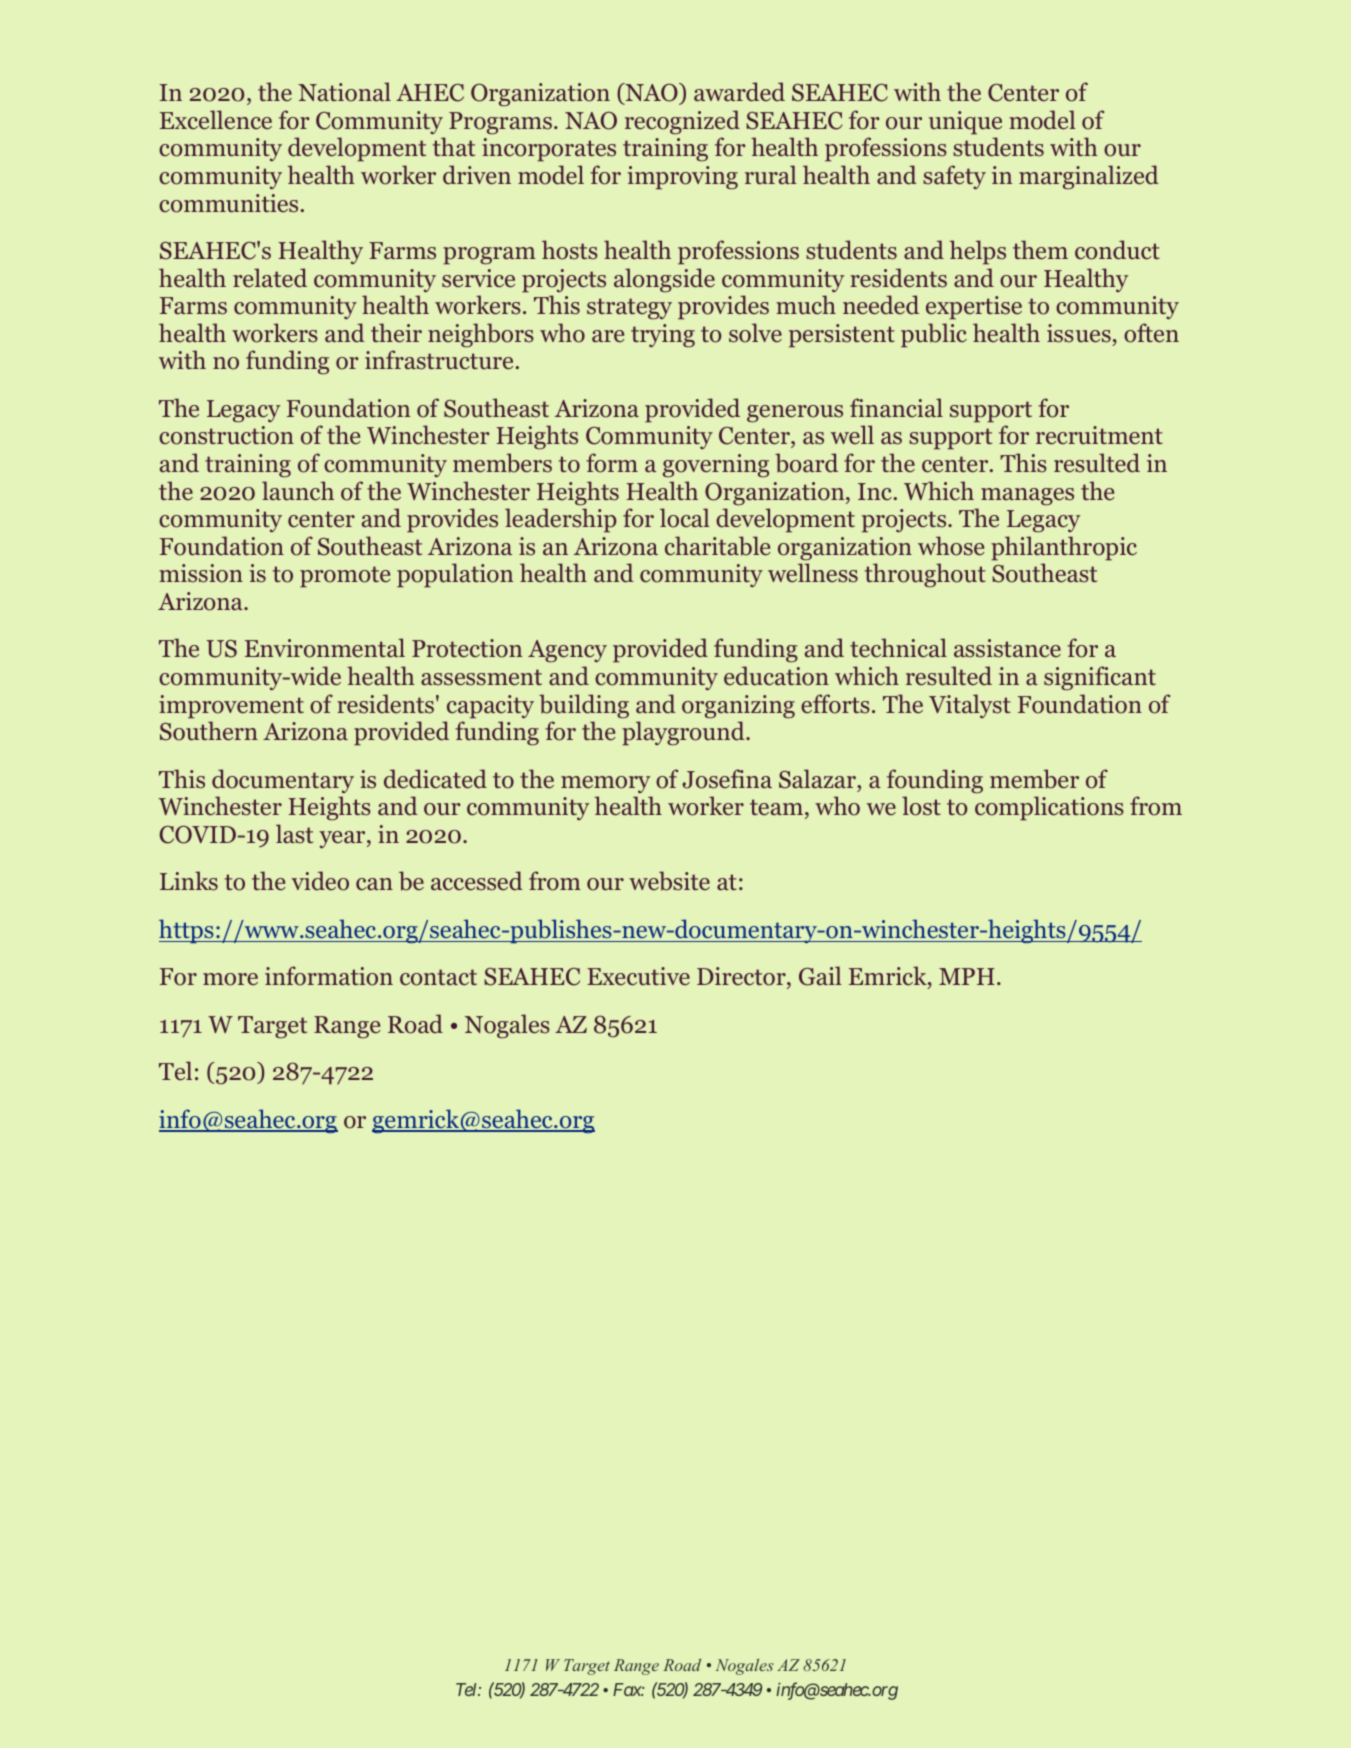  What do you see at coordinates (230, 979) in the screenshot?
I see `more` at bounding box center [230, 979].
